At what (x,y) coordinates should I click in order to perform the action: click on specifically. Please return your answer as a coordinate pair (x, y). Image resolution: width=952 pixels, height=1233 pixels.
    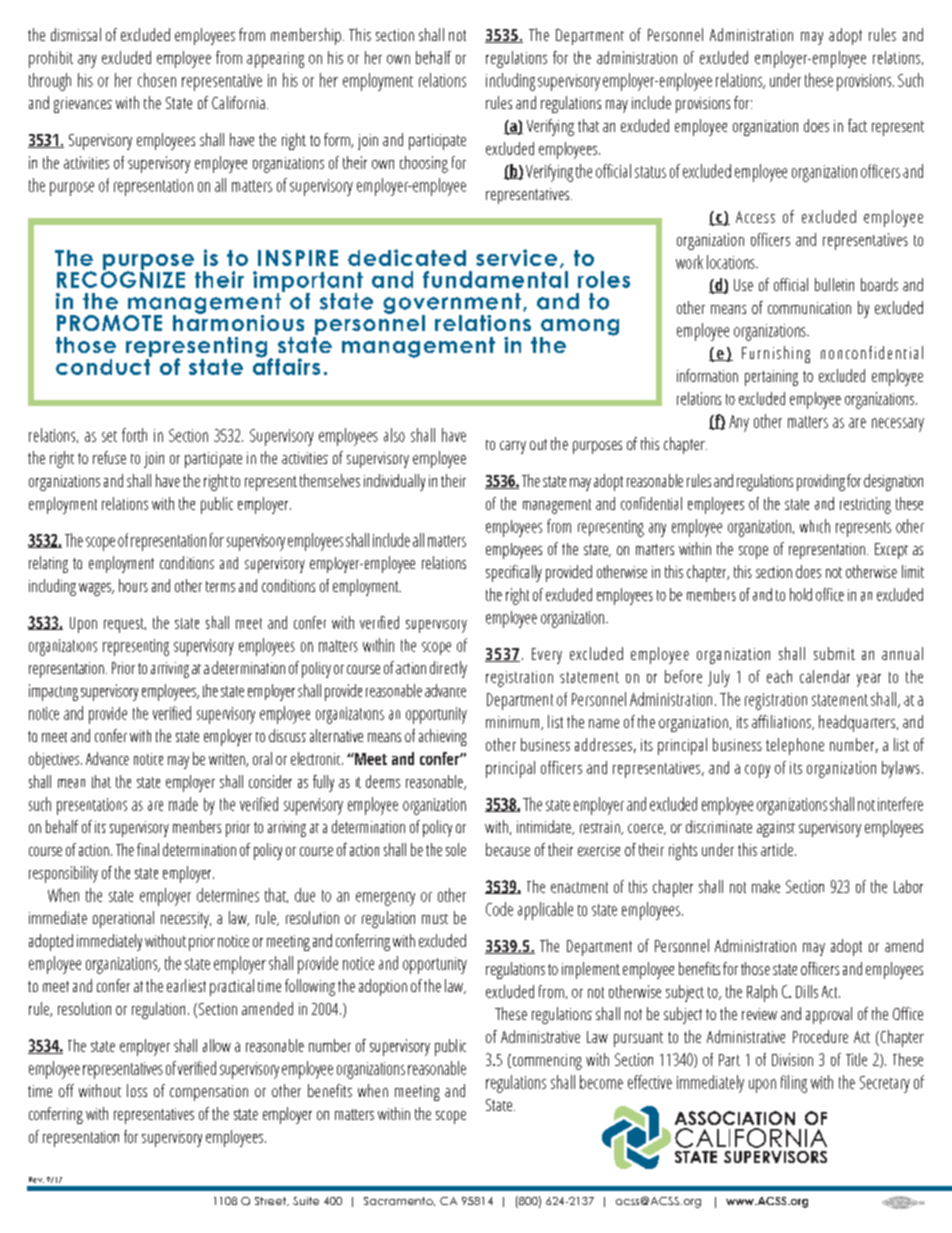
    Looking at the image, I should click on (514, 573).
